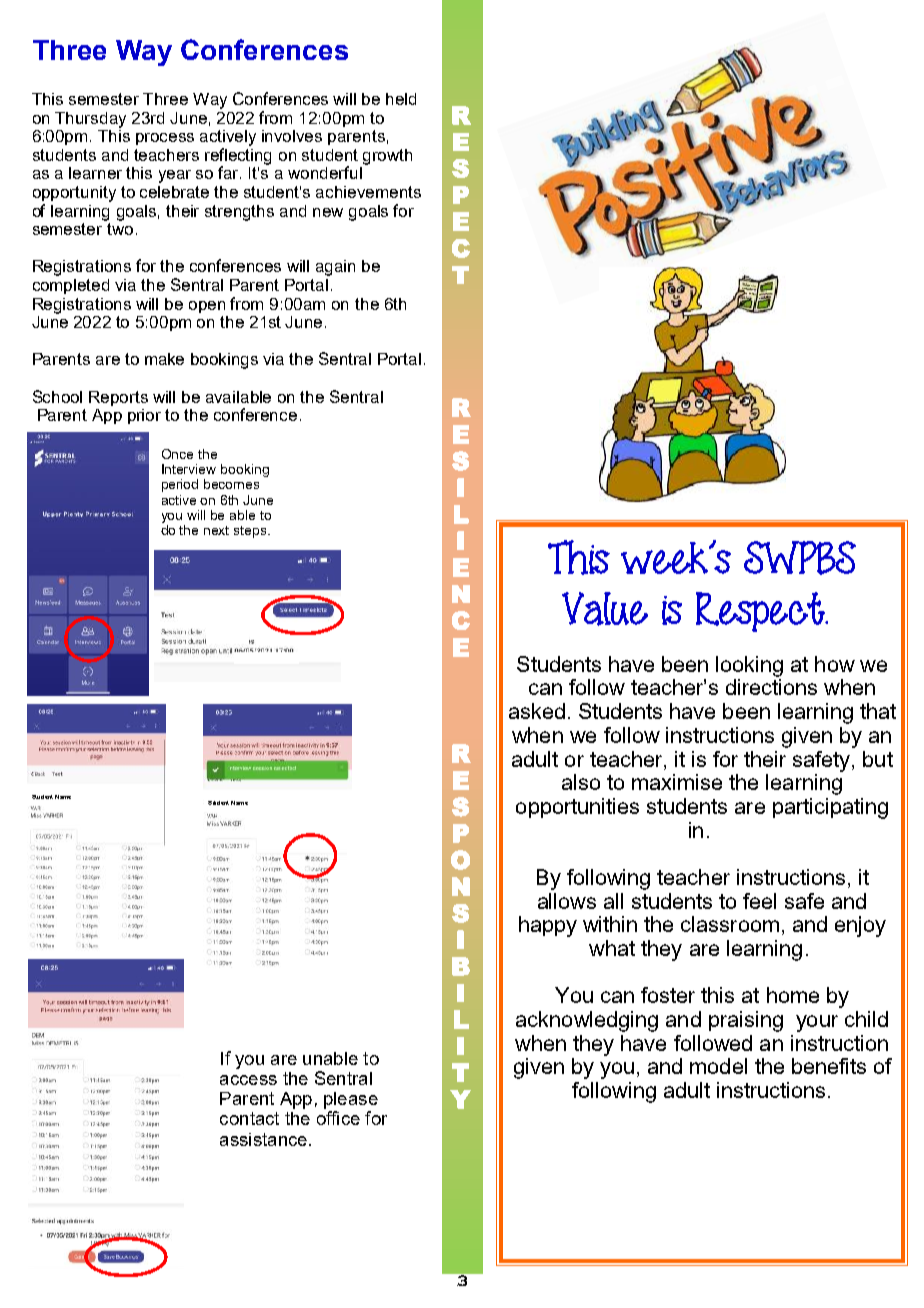 This screenshot has width=924, height=1308. I want to click on Value, so click(605, 609).
